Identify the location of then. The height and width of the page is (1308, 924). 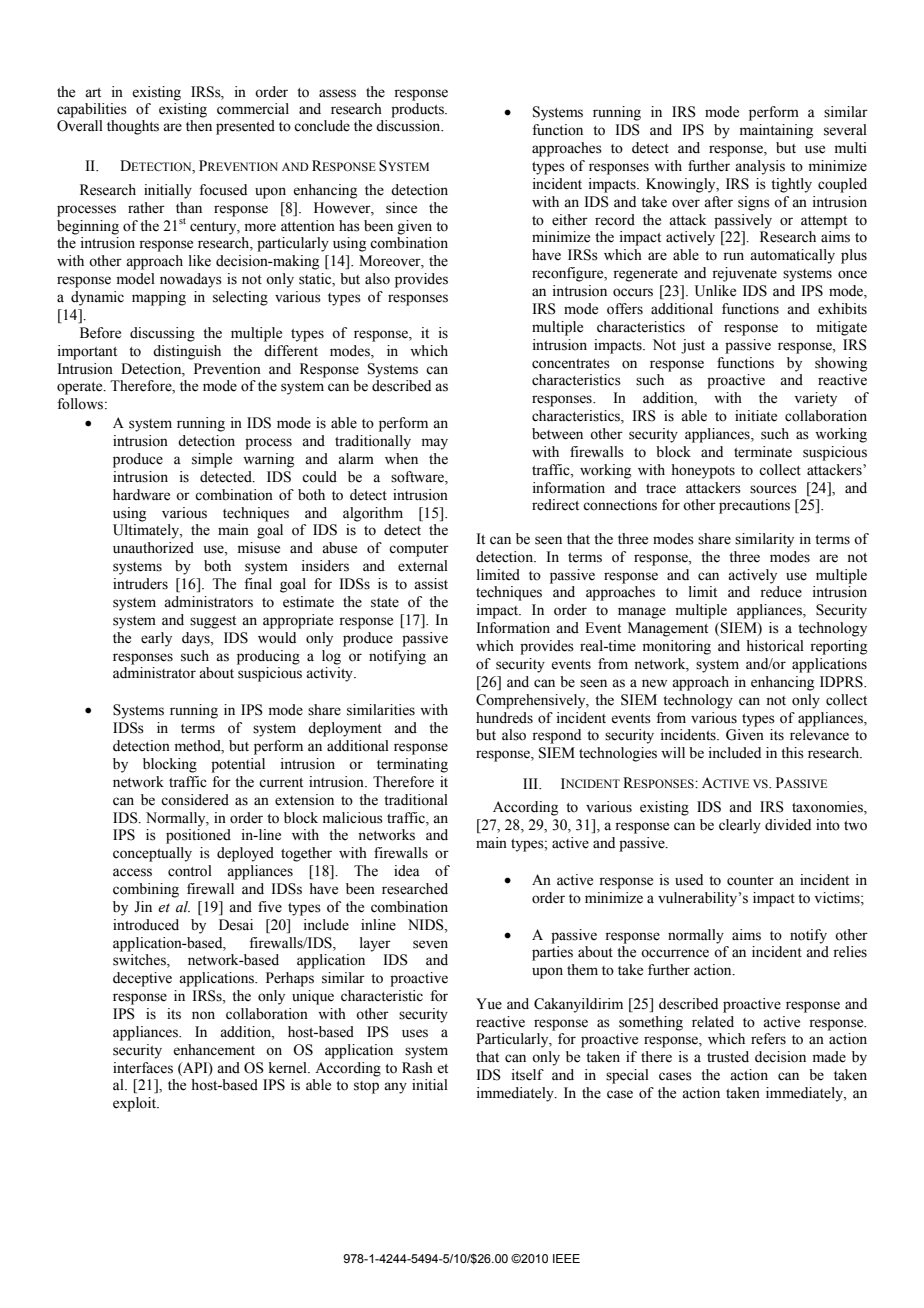
(199, 126).
